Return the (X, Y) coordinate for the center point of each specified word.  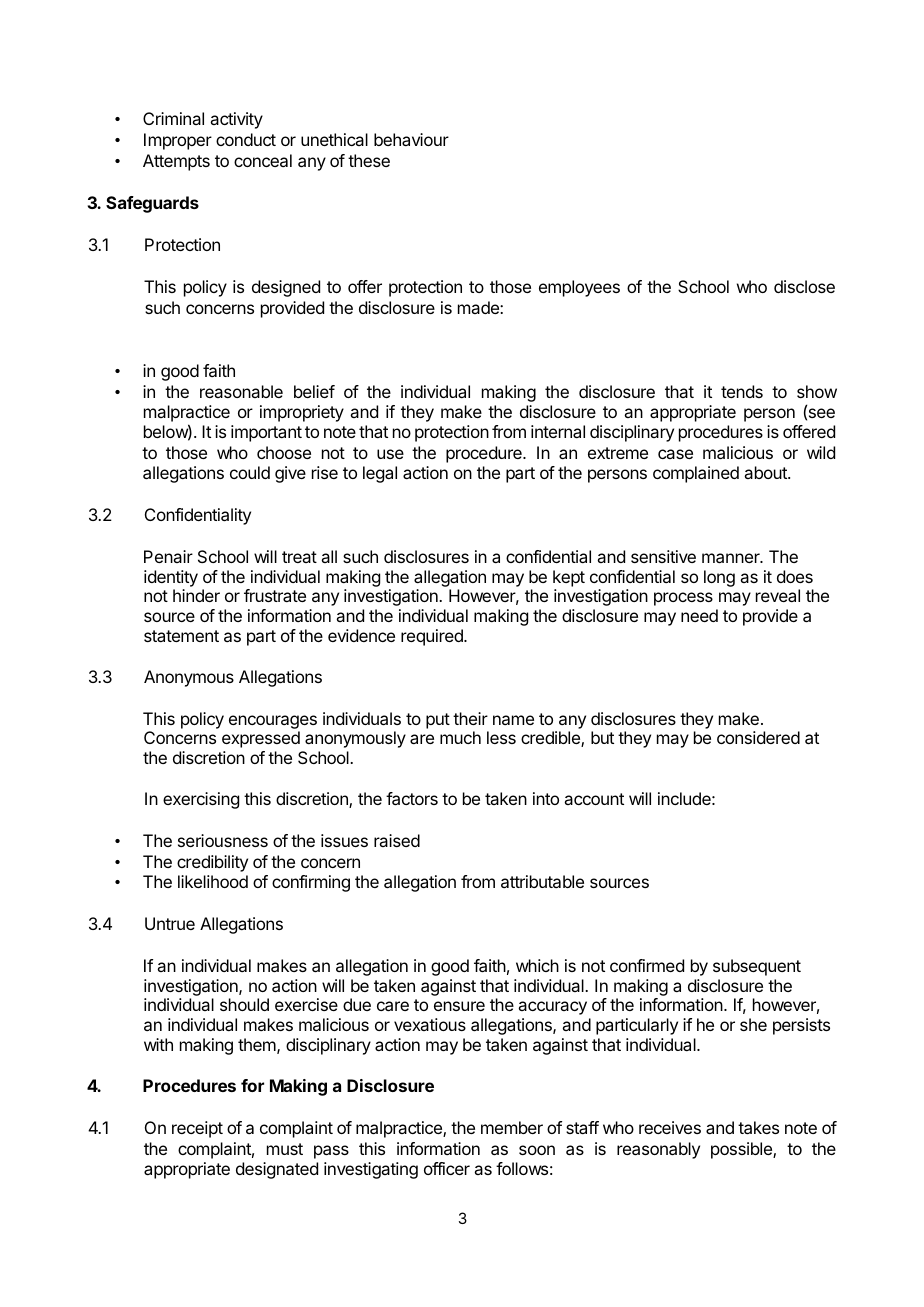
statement (181, 636)
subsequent (757, 967)
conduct (246, 139)
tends (742, 391)
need (699, 615)
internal (558, 431)
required (433, 637)
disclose (804, 286)
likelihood (213, 881)
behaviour (411, 139)
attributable (542, 881)
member (512, 1127)
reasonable (241, 391)
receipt (197, 1129)
